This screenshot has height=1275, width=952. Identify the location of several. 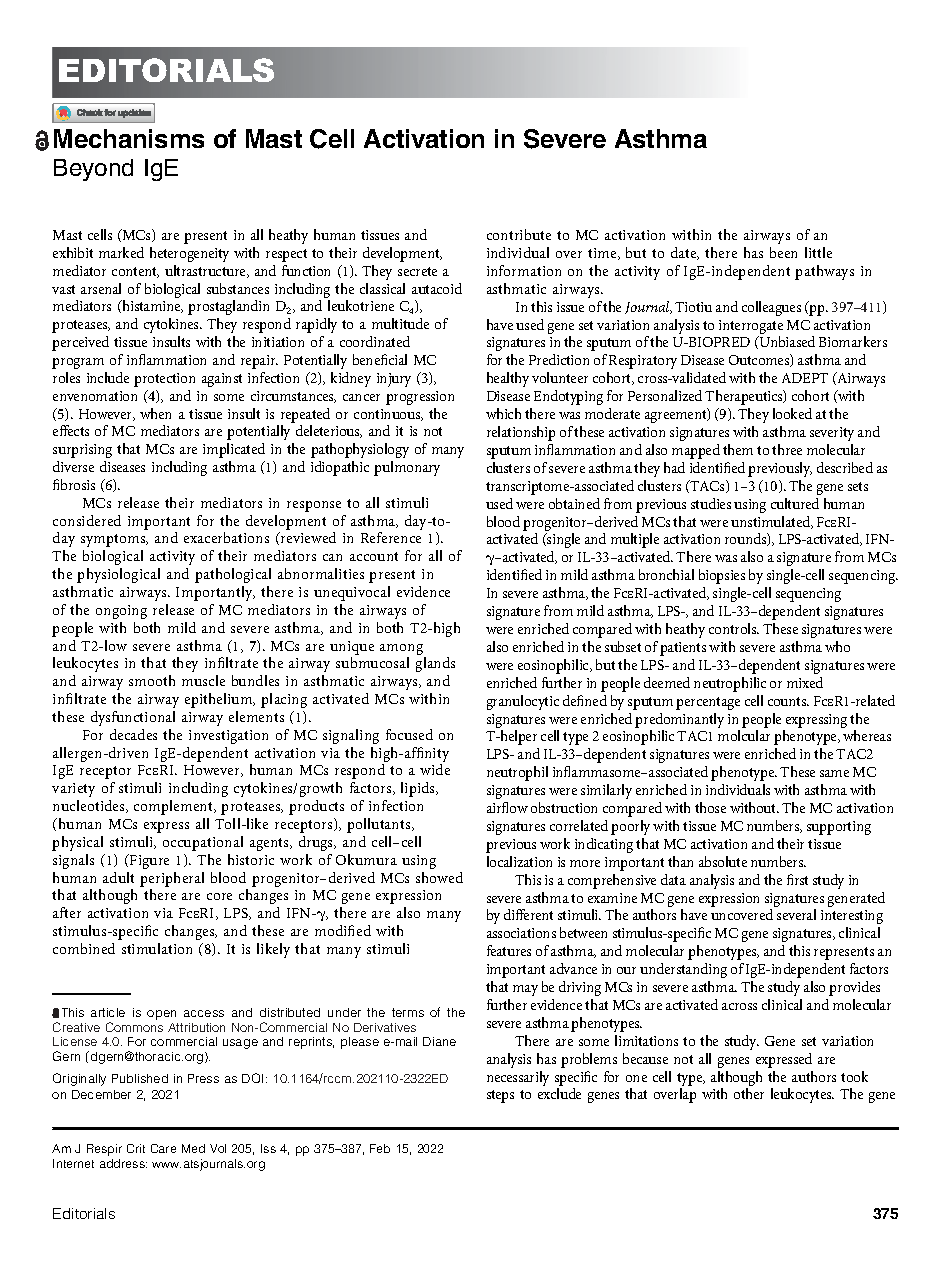
(796, 914).
